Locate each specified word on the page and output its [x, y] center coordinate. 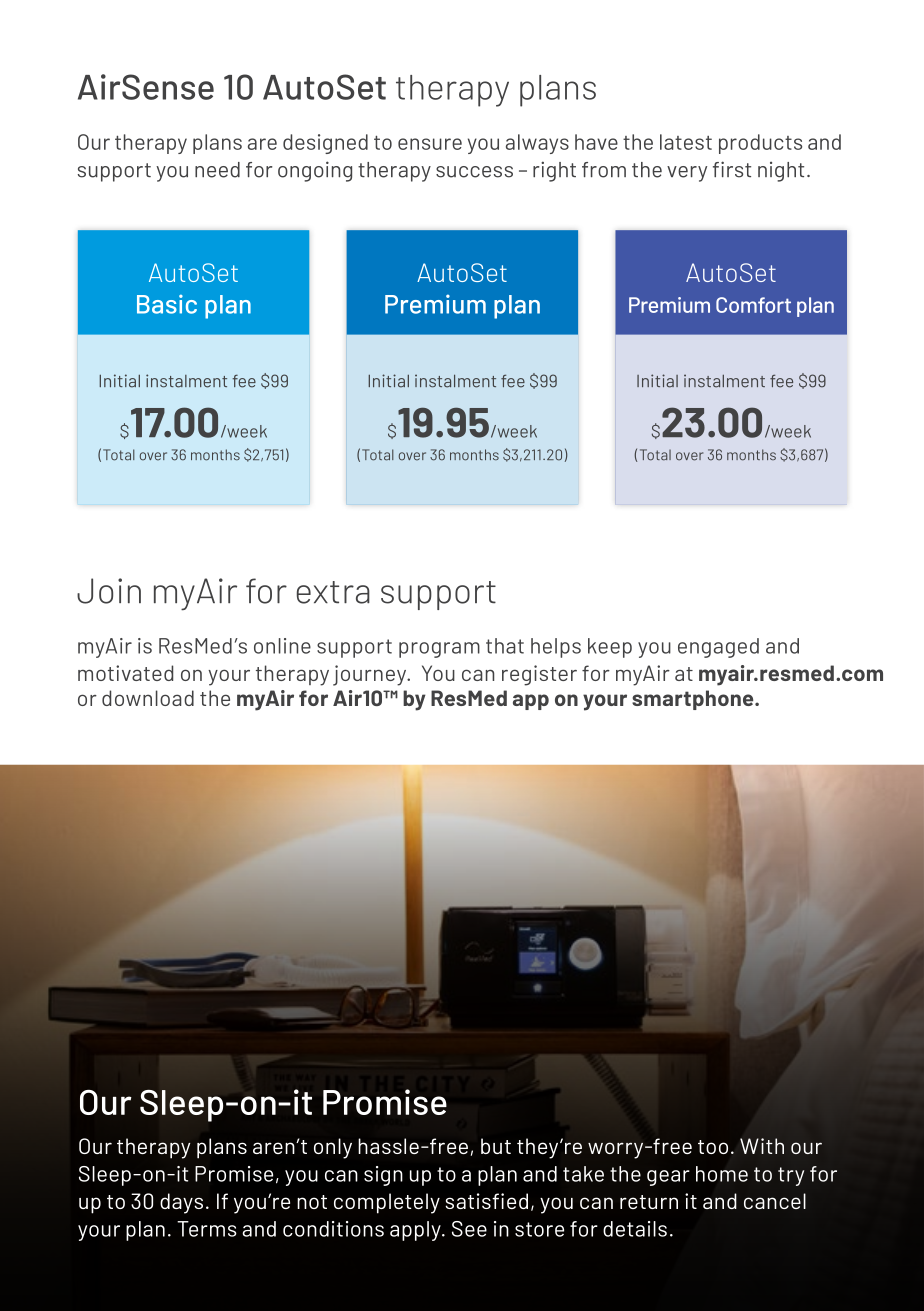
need [217, 170]
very [687, 174]
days [181, 1203]
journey [371, 675]
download [148, 698]
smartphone [694, 700]
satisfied [486, 1201]
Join [109, 591]
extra [333, 592]
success [474, 172]
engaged [718, 648]
